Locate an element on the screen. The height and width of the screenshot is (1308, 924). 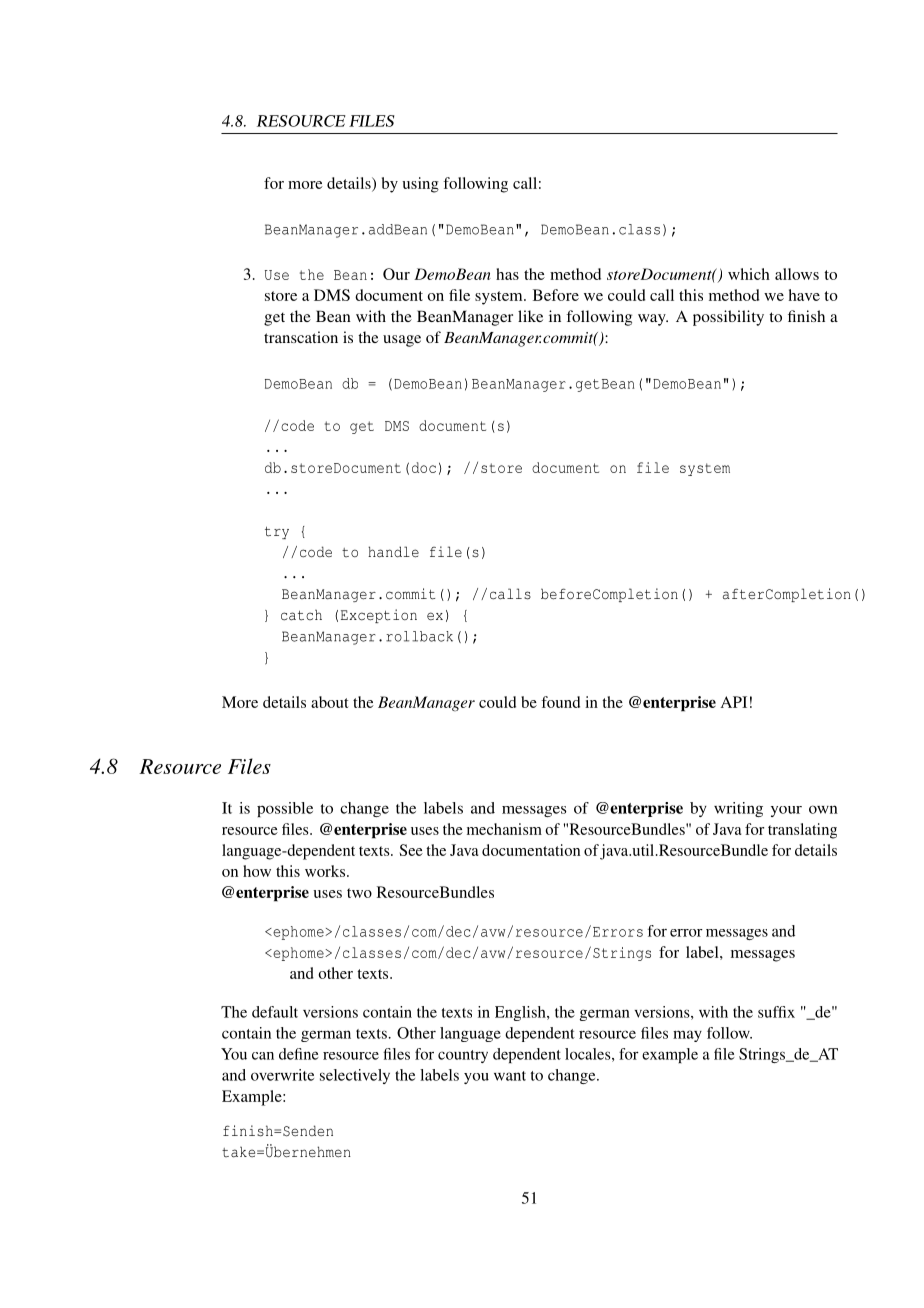
which is located at coordinates (749, 274).
